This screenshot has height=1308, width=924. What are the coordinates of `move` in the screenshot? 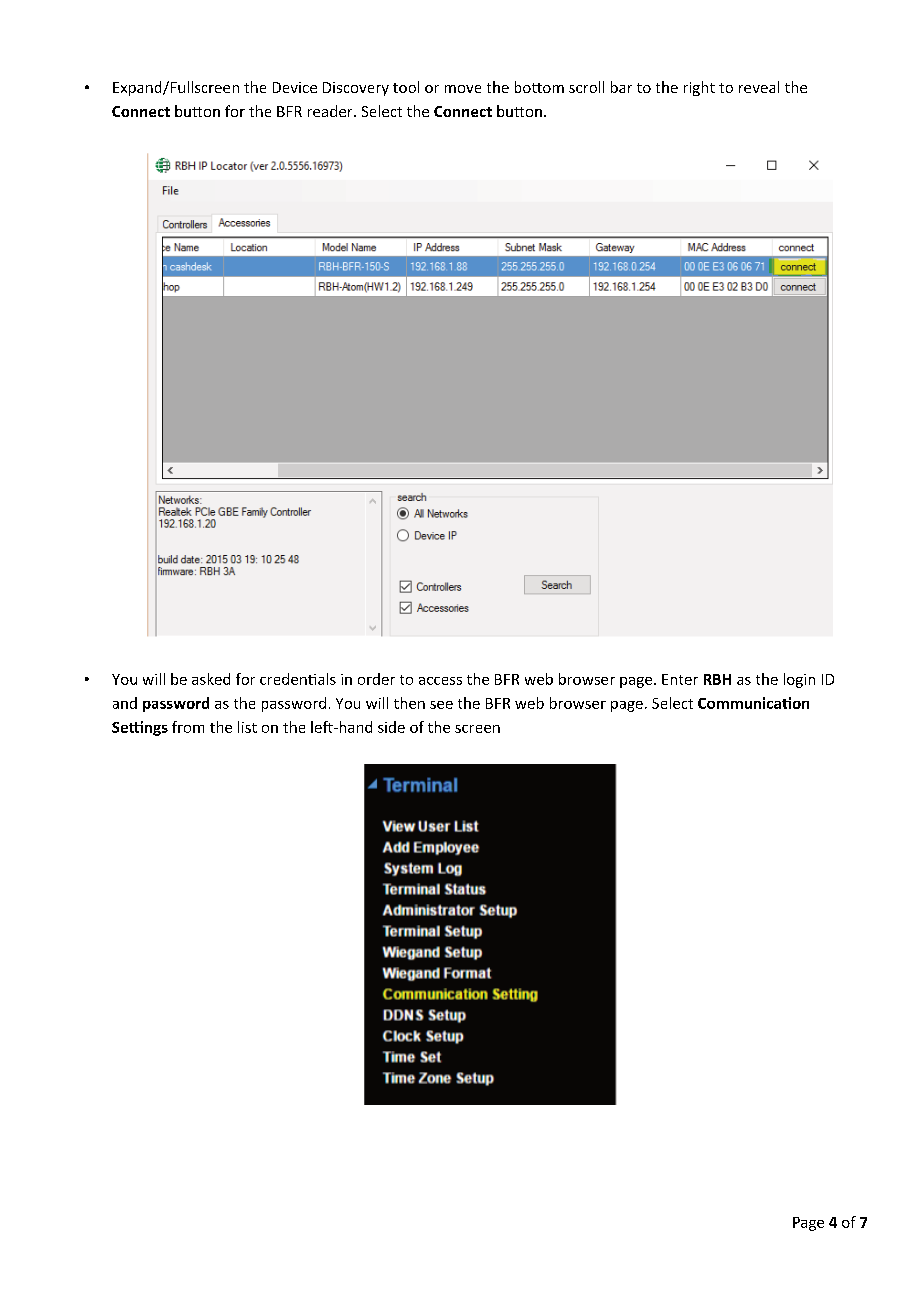 It's located at (463, 89).
